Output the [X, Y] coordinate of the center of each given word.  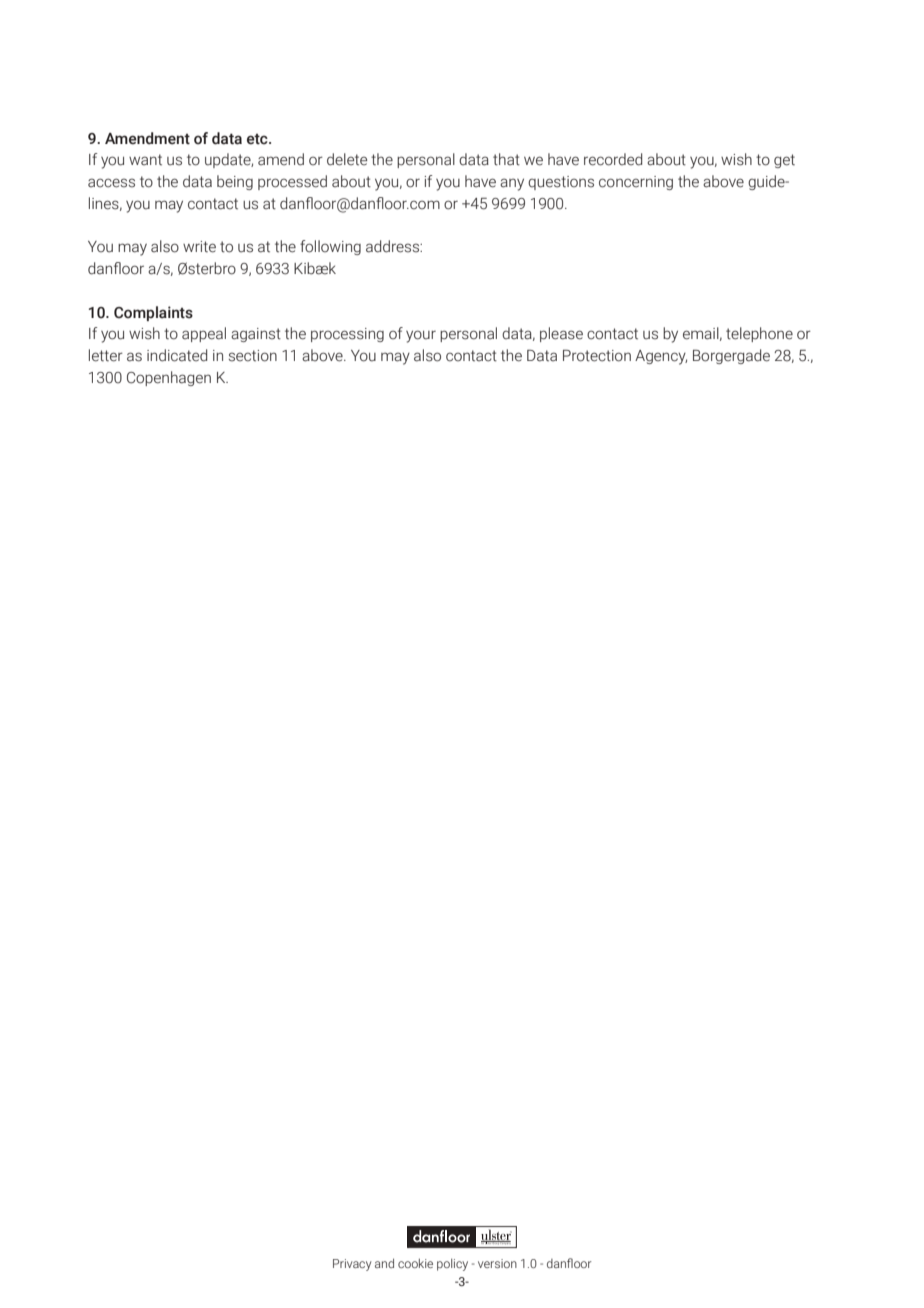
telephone [759, 334]
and [384, 1263]
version [497, 1263]
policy [452, 1265]
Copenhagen [169, 378]
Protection [597, 356]
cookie [415, 1263]
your [421, 336]
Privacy [352, 1265]
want [145, 160]
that [506, 159]
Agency [661, 357]
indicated [177, 355]
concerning [636, 183]
